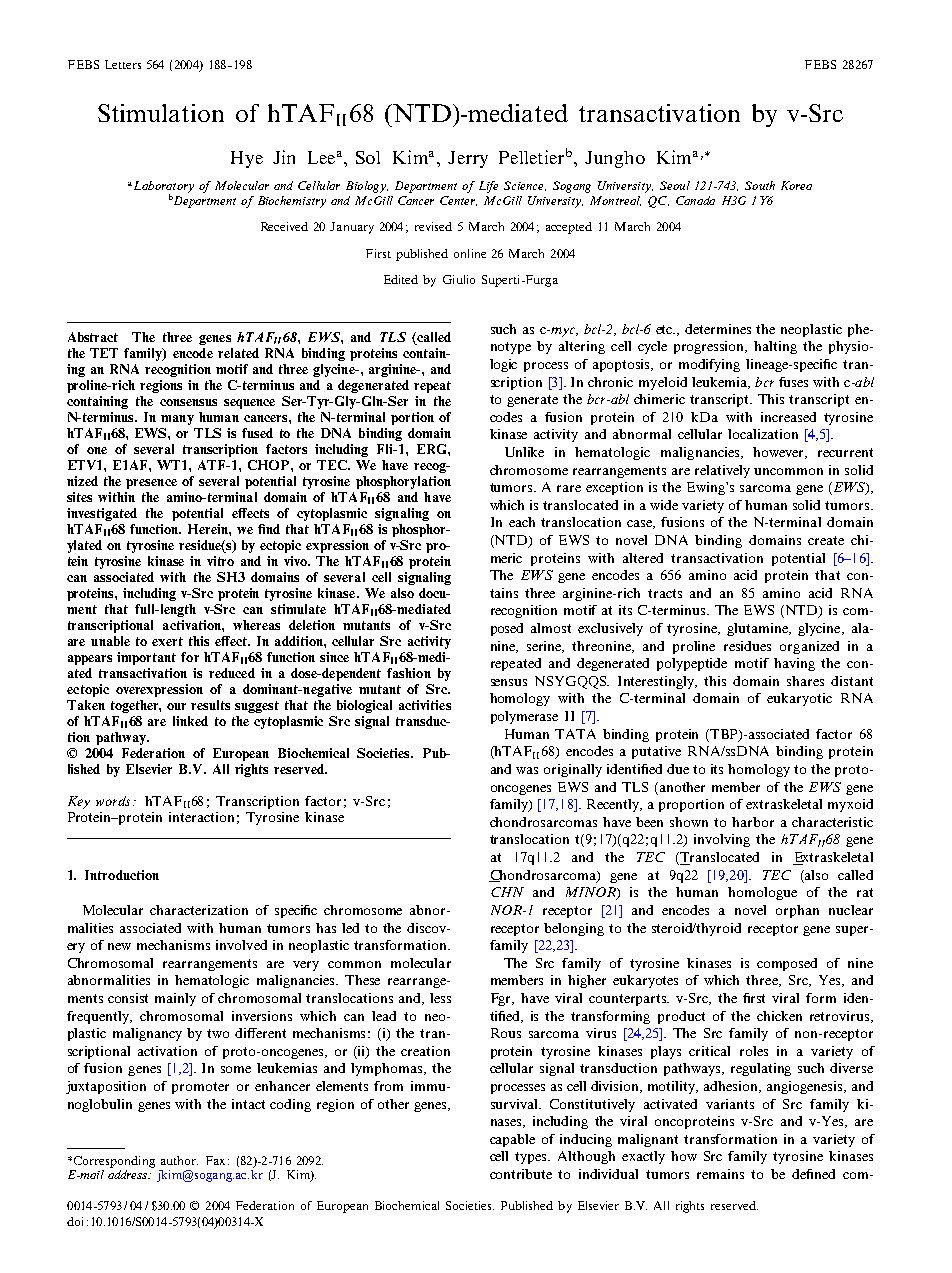  Describe the element at coordinates (760, 185) in the document. I see `South` at that location.
